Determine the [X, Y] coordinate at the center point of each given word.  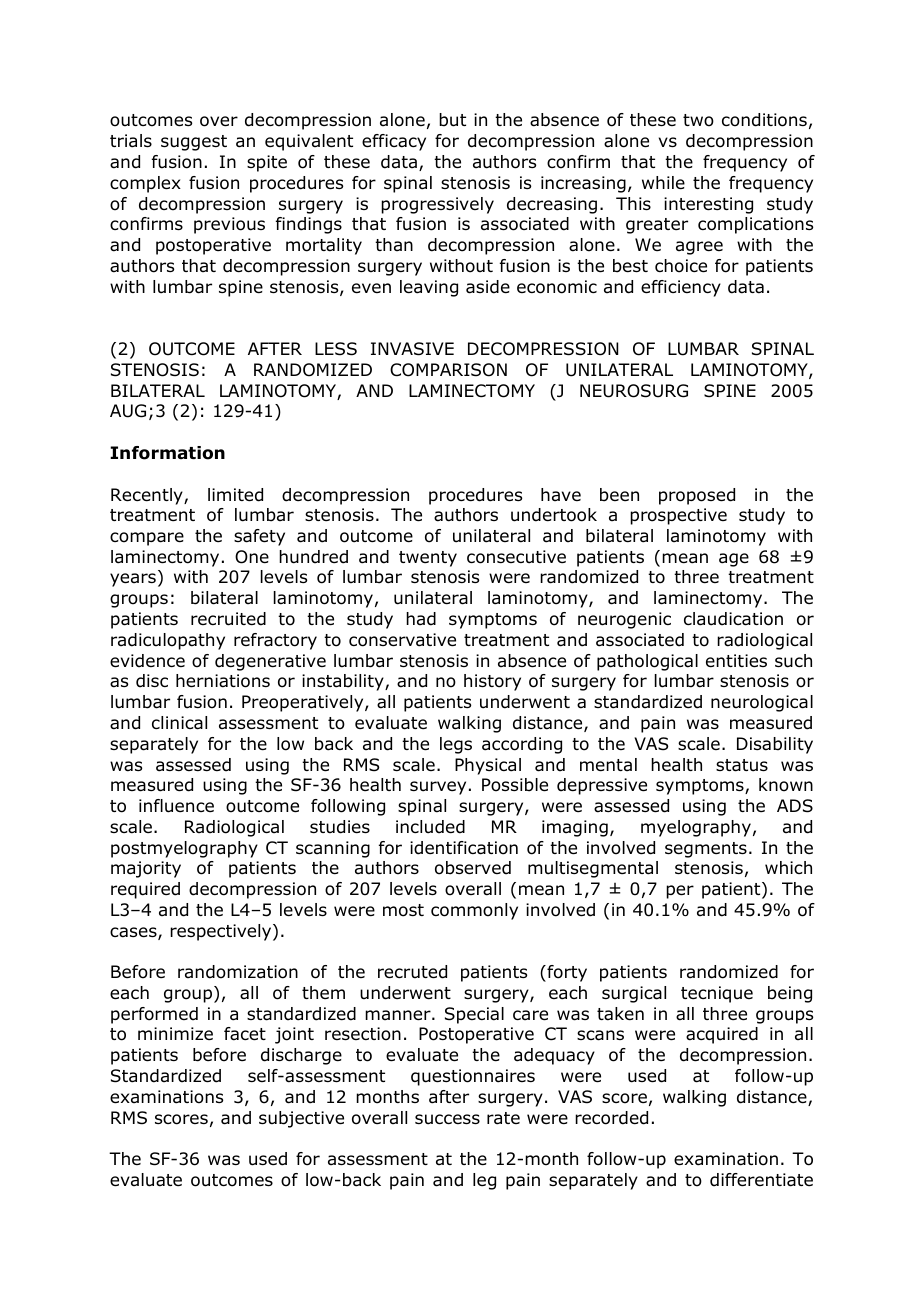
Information [167, 453]
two [698, 120]
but [452, 120]
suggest [194, 143]
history [492, 682]
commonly [474, 911]
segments [706, 850]
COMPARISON [448, 370]
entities [736, 661]
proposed [697, 496]
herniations [223, 681]
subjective [301, 1119]
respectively [222, 932]
